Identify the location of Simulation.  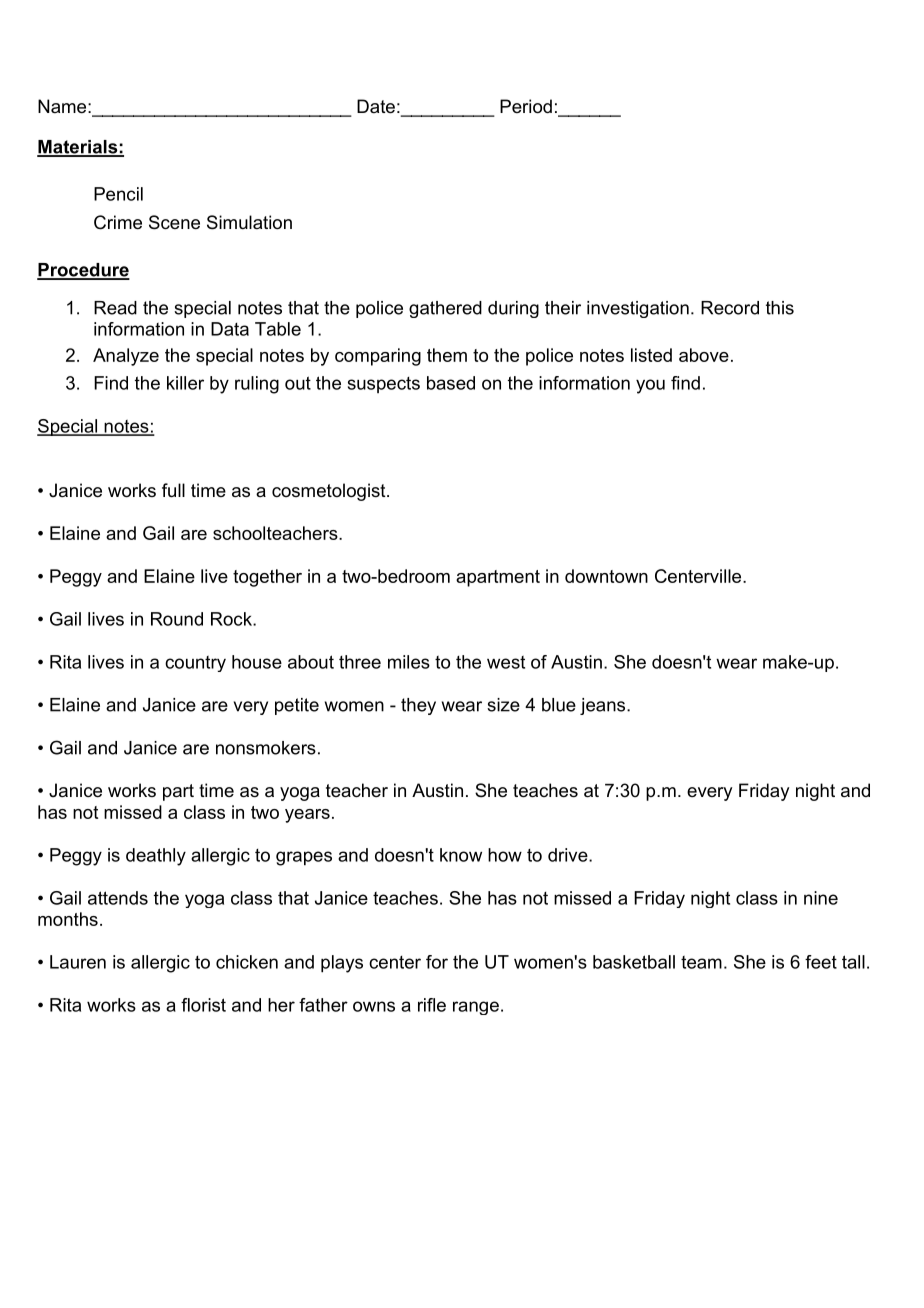
(249, 222).
